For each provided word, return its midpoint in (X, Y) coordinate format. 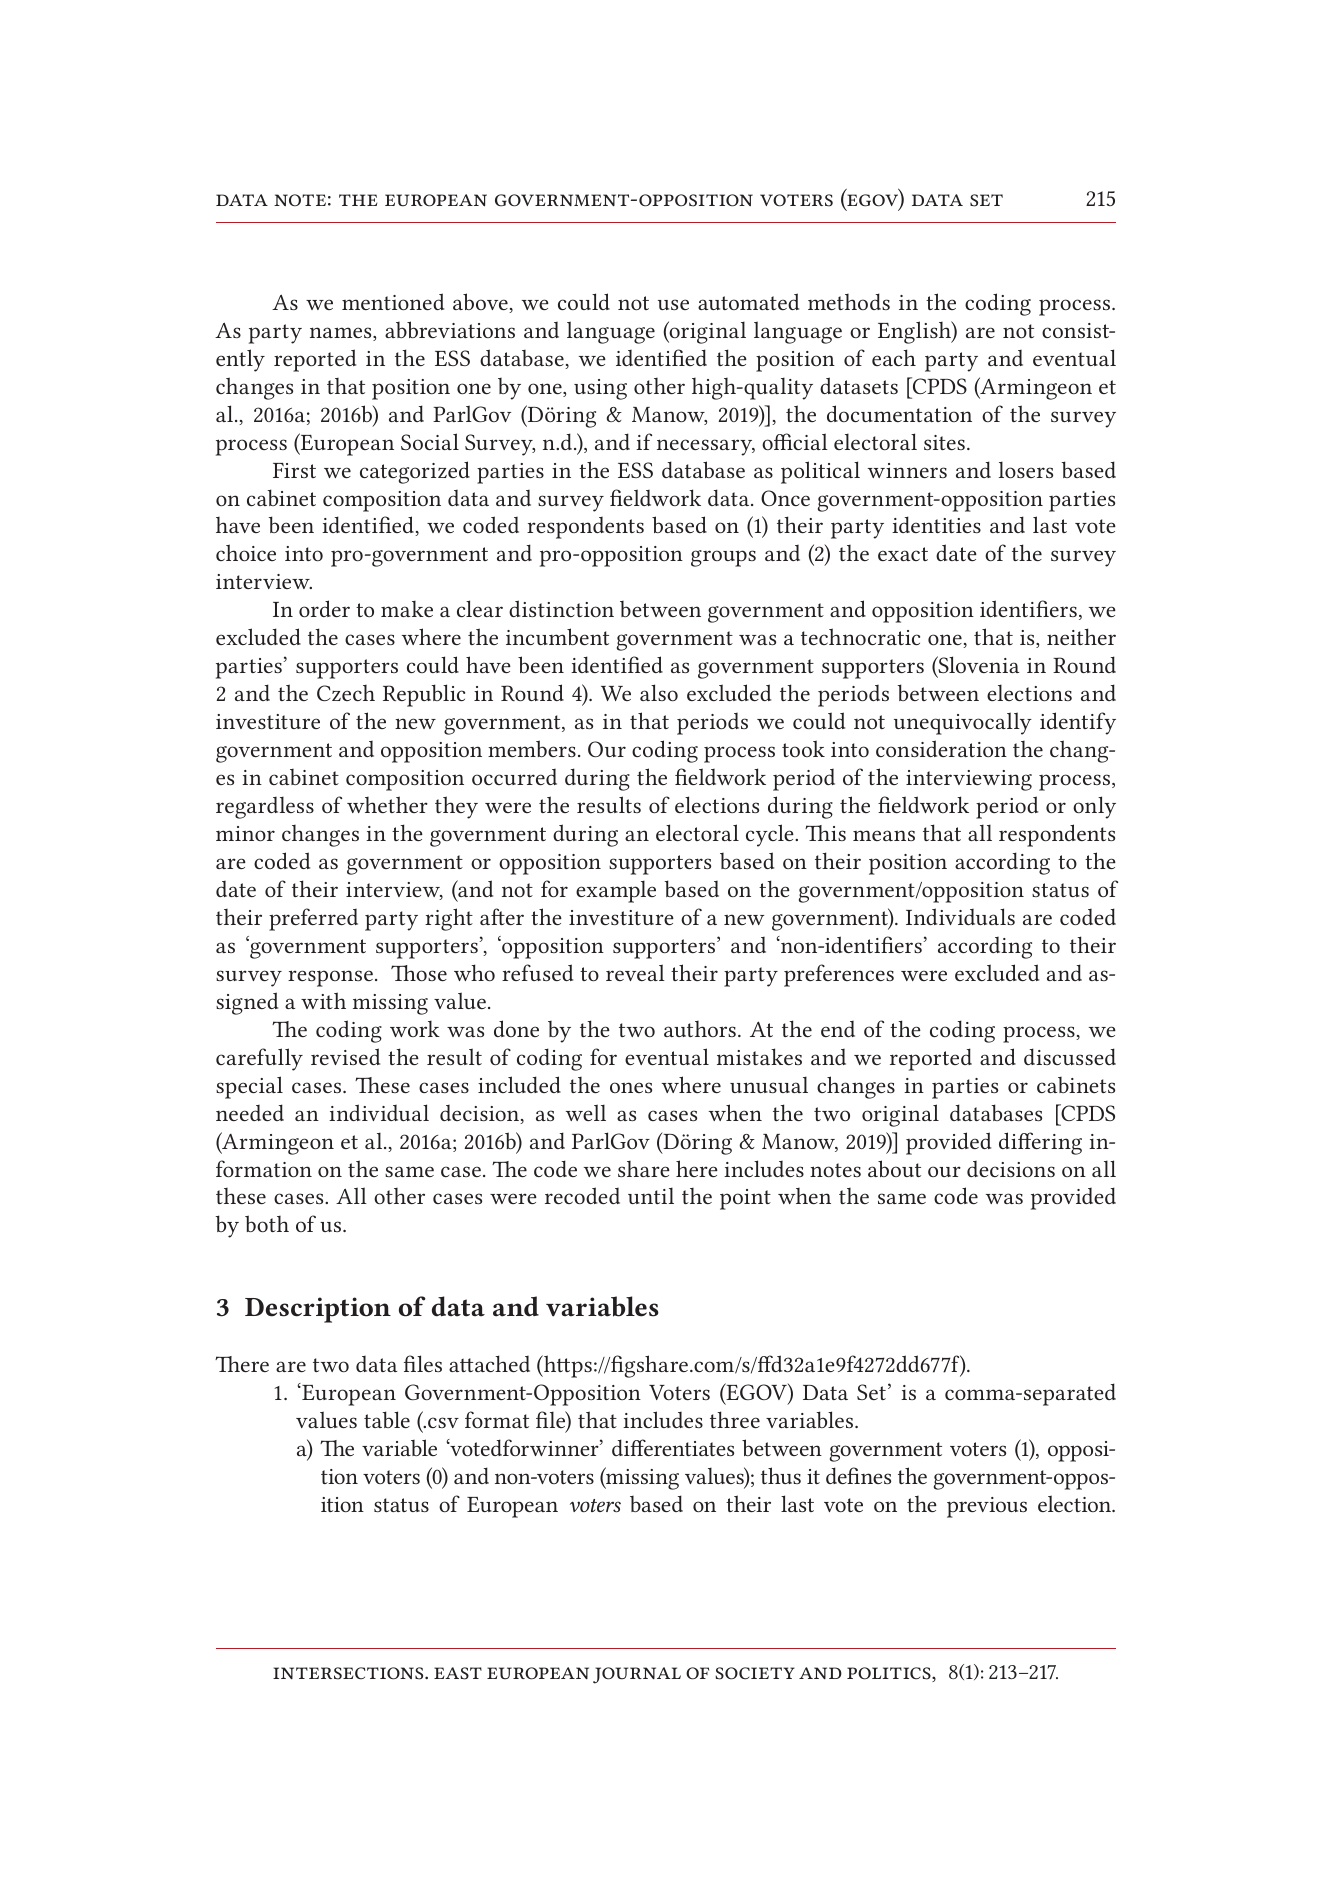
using (600, 389)
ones (631, 1087)
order (324, 608)
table (387, 1419)
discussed (1070, 1056)
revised (345, 1056)
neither (1081, 636)
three (735, 1419)
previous (987, 1507)
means (884, 835)
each (894, 357)
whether (387, 804)
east (458, 1673)
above (481, 303)
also (659, 692)
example (616, 891)
